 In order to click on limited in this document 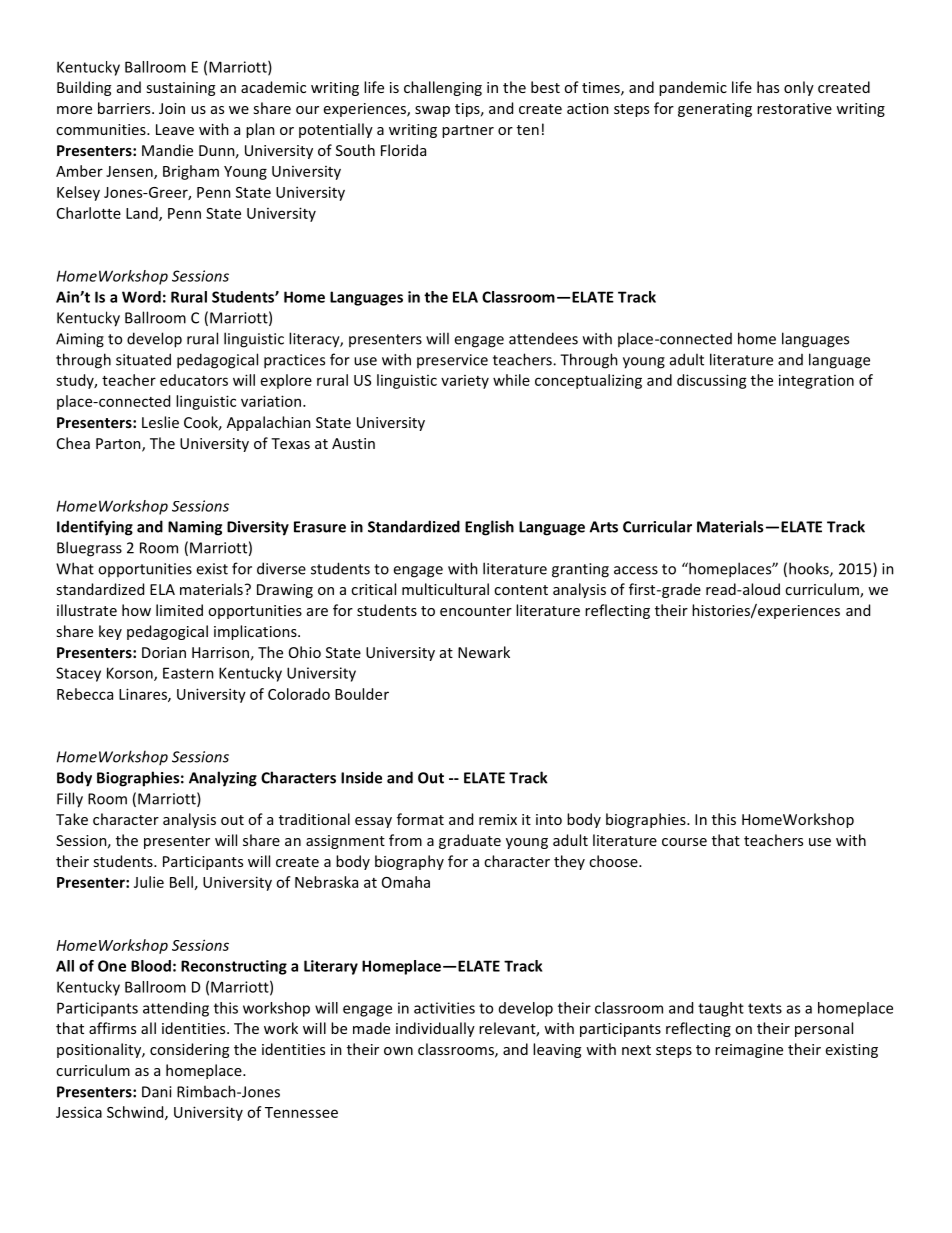, I will do `click(179, 610)`.
